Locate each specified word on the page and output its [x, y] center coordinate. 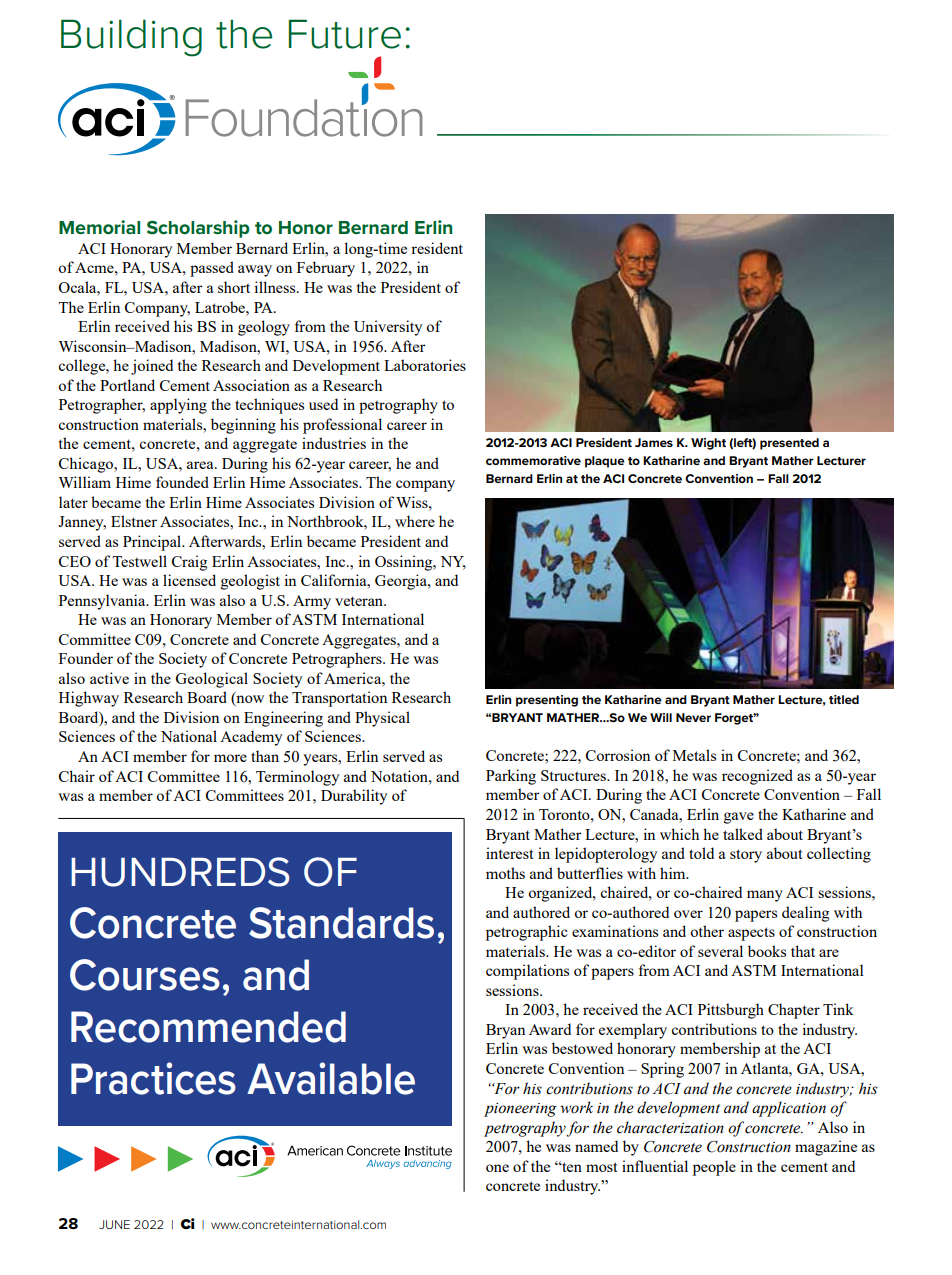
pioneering [520, 1110]
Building [131, 38]
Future [345, 34]
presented [789, 444]
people [714, 1168]
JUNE [114, 1224]
